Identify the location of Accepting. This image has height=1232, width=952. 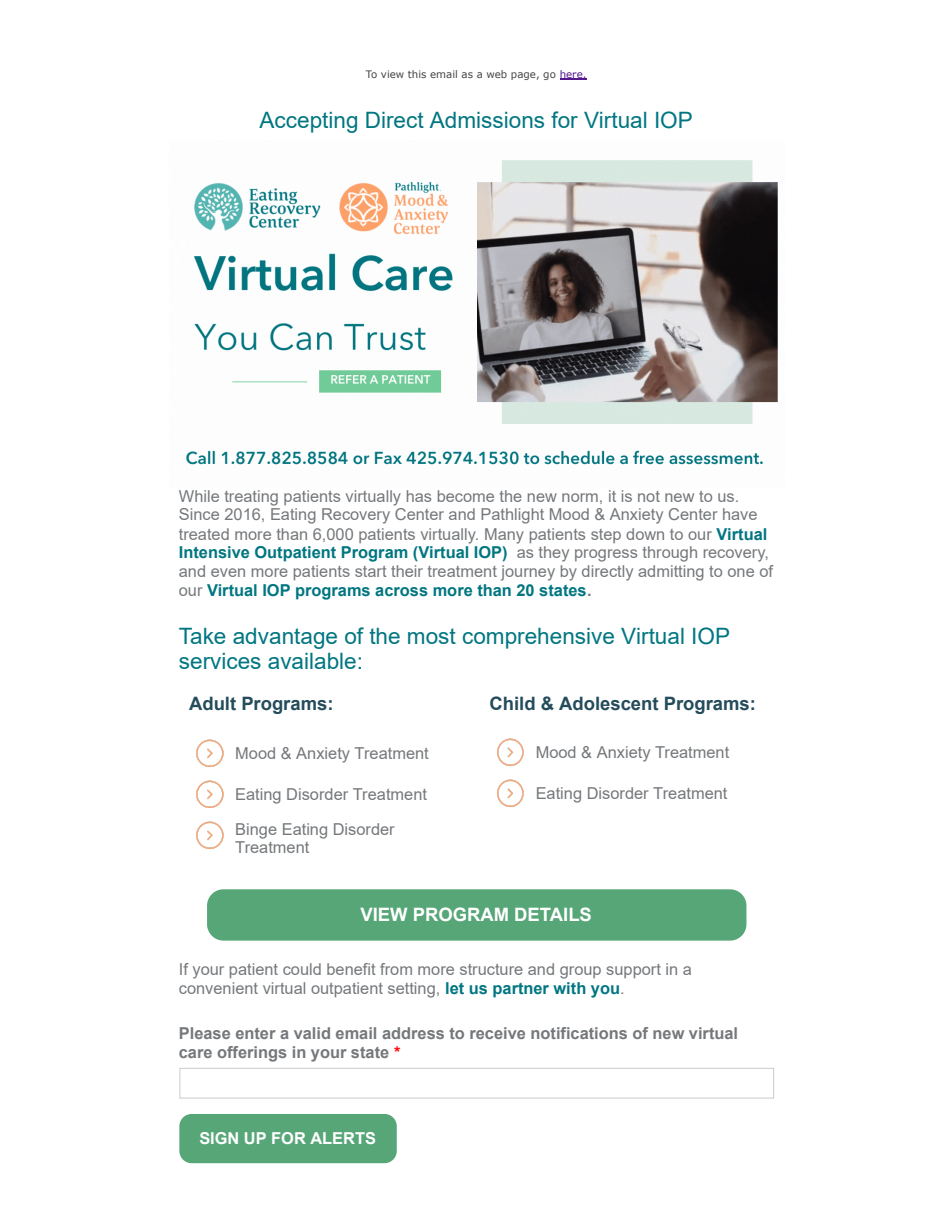
(308, 122).
